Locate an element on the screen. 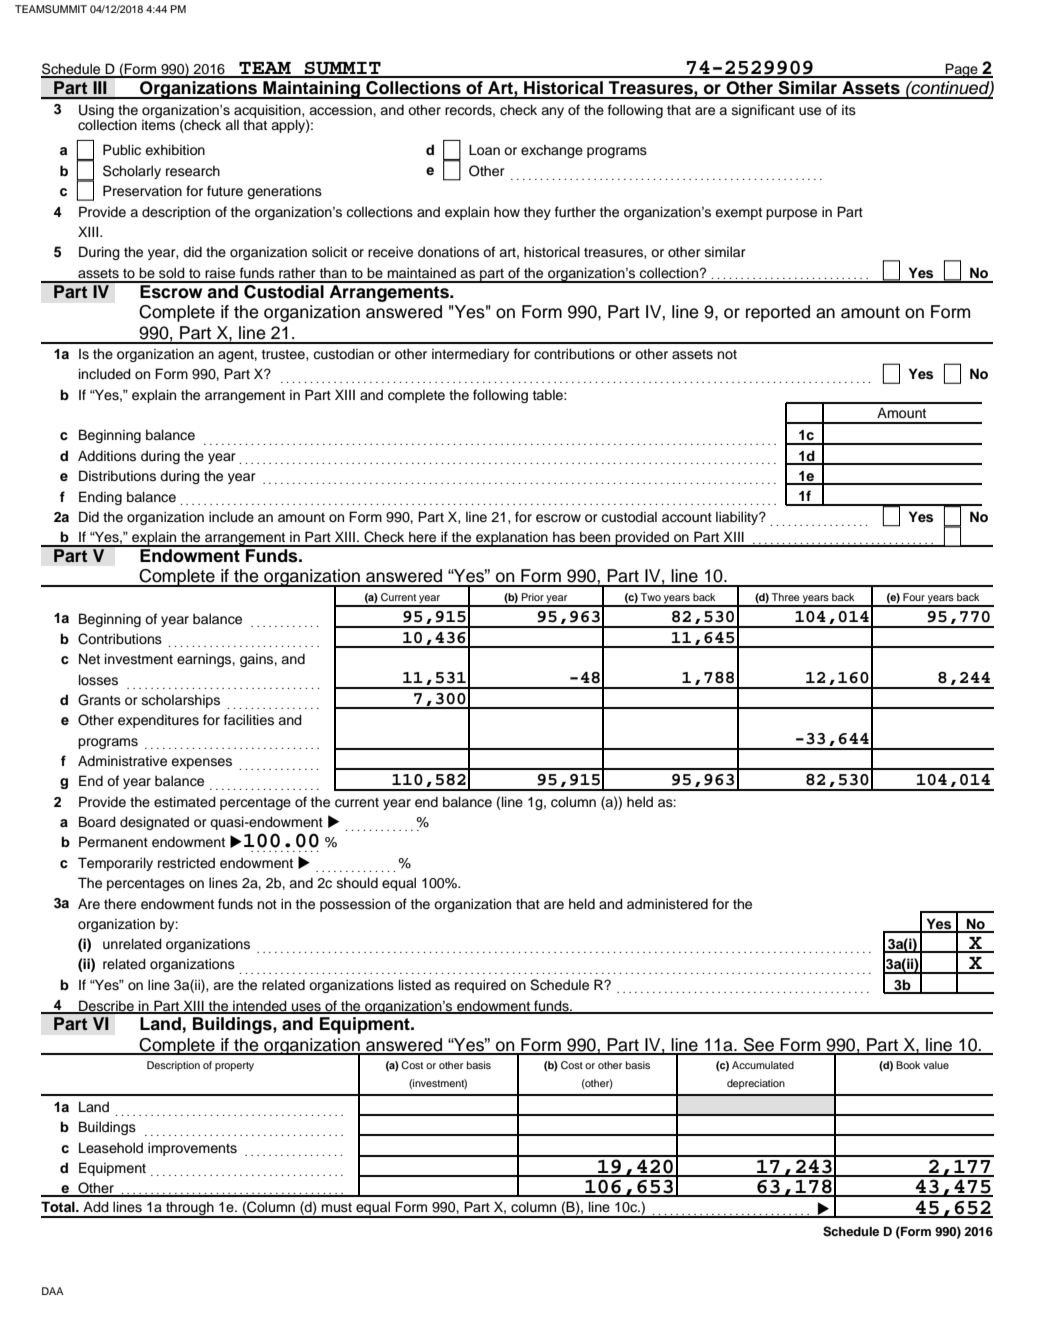 Image resolution: width=1038 pixels, height=1343 pixels. items is located at coordinates (158, 124).
